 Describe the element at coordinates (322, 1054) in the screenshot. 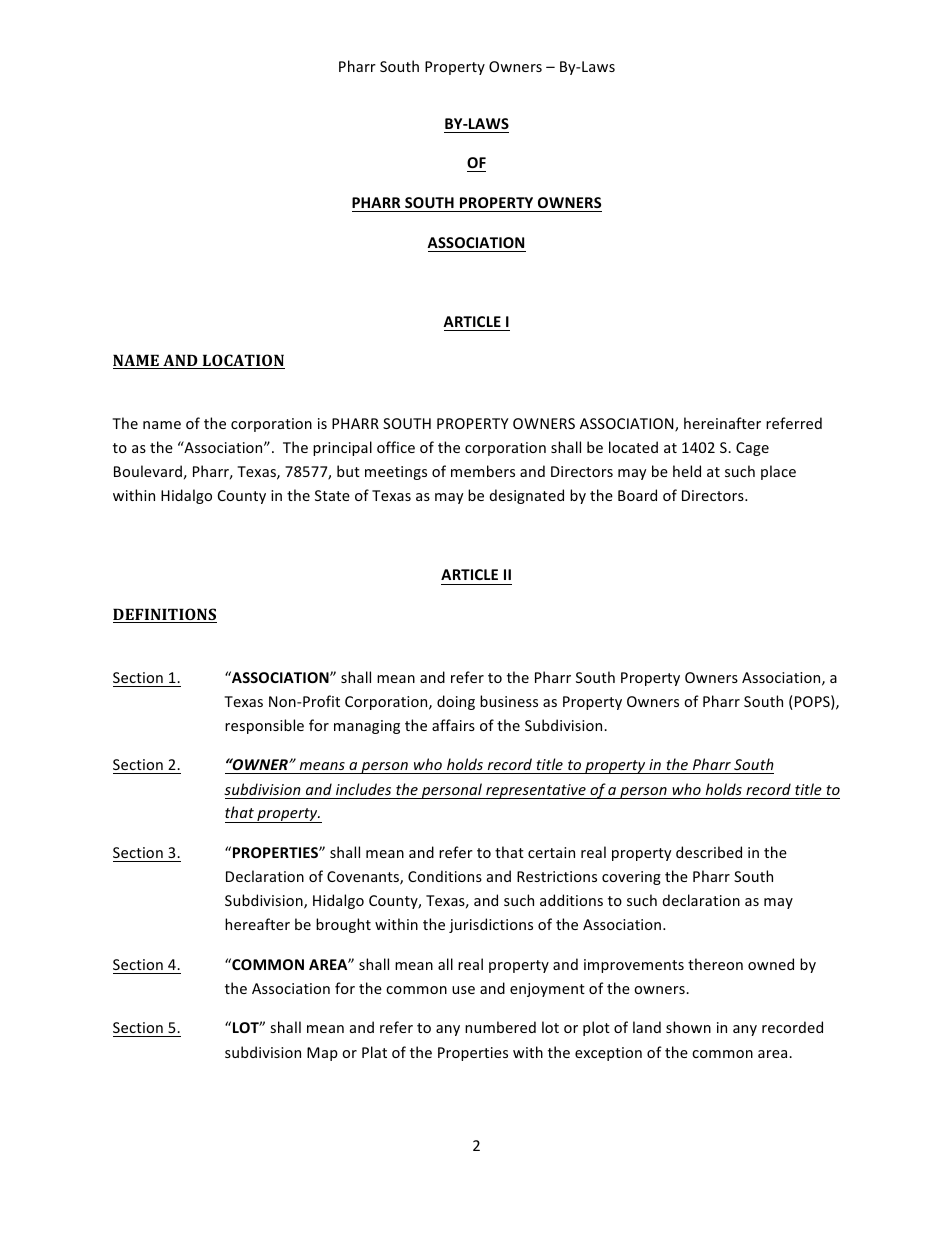

I see `Map` at that location.
